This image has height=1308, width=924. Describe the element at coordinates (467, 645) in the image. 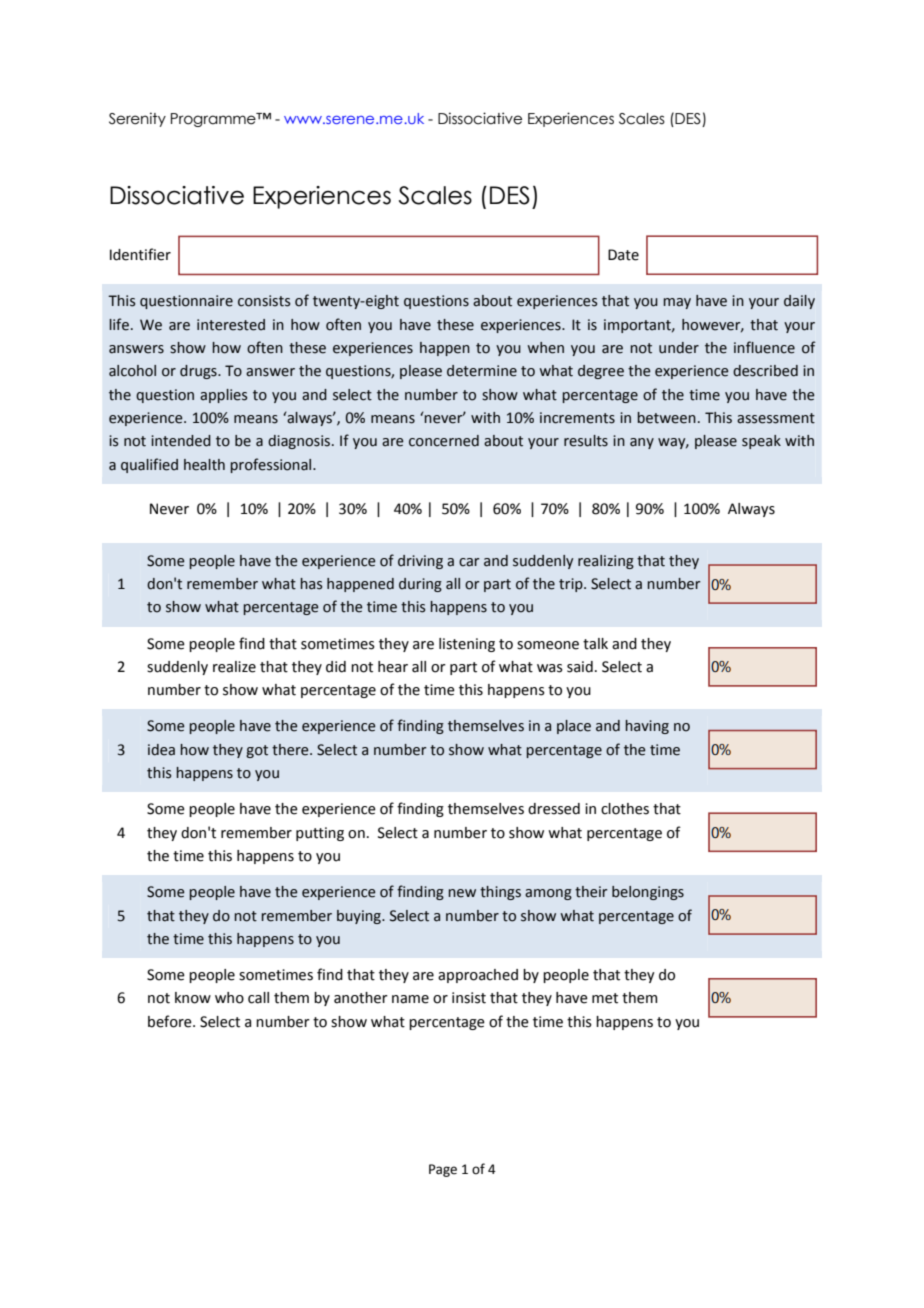

I see `listening` at that location.
